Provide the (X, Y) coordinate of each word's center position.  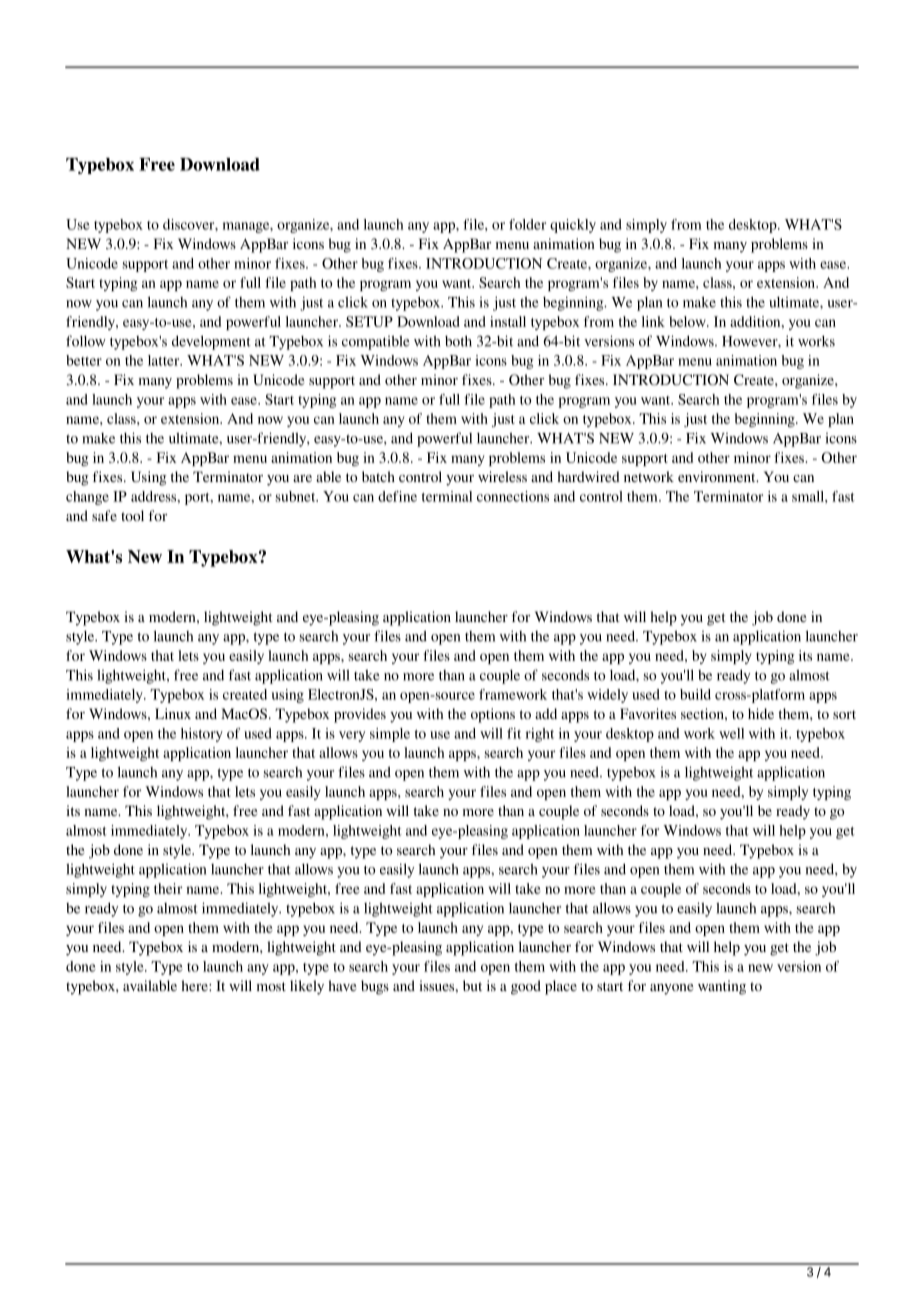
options (493, 715)
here (196, 985)
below (688, 321)
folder (527, 224)
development (211, 342)
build (695, 694)
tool (132, 515)
